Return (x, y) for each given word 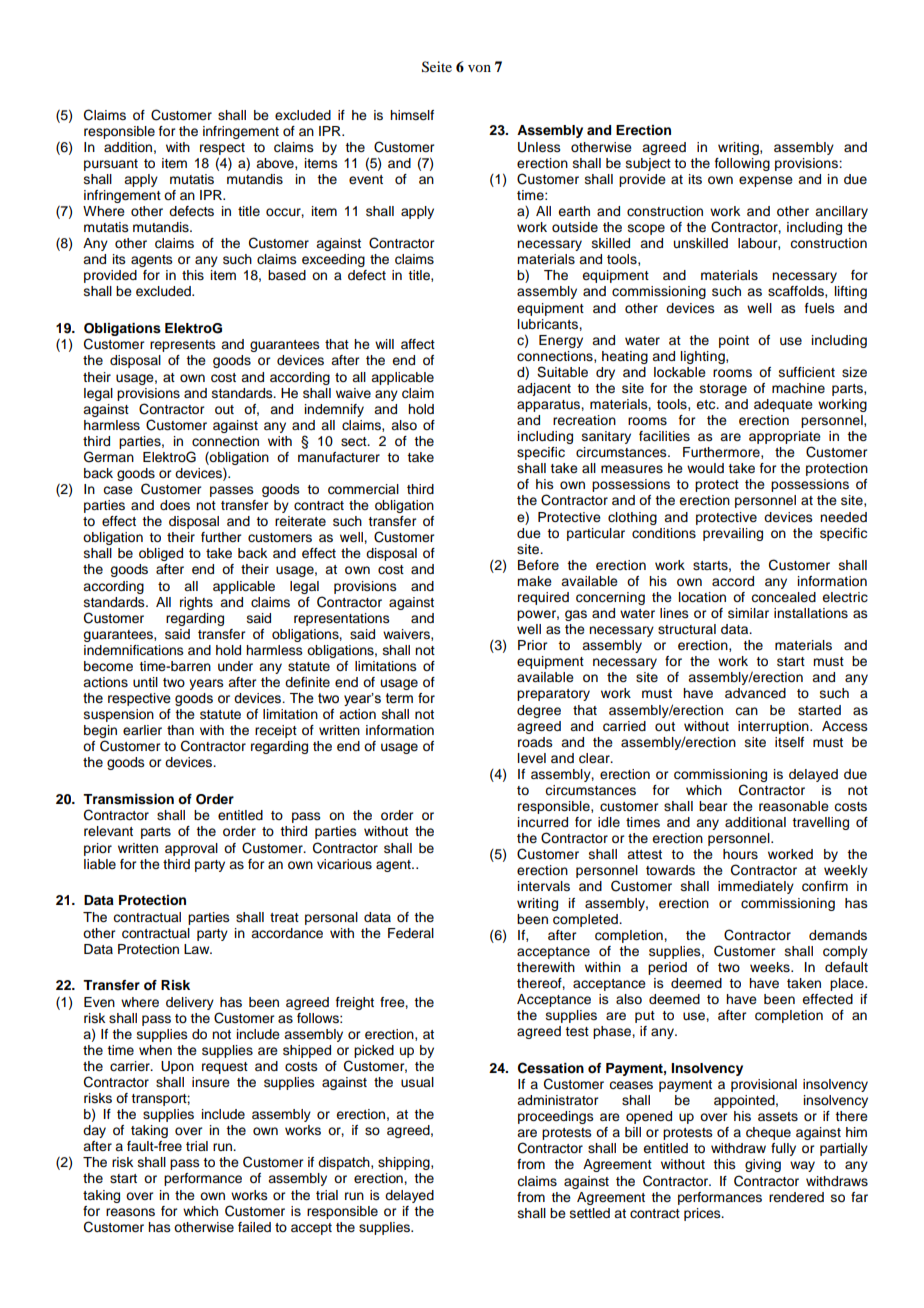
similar (748, 613)
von (479, 68)
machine (798, 388)
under (235, 666)
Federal (411, 933)
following (742, 164)
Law (198, 949)
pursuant (111, 165)
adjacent (544, 389)
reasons (130, 1212)
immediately (756, 887)
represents (183, 346)
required (543, 598)
